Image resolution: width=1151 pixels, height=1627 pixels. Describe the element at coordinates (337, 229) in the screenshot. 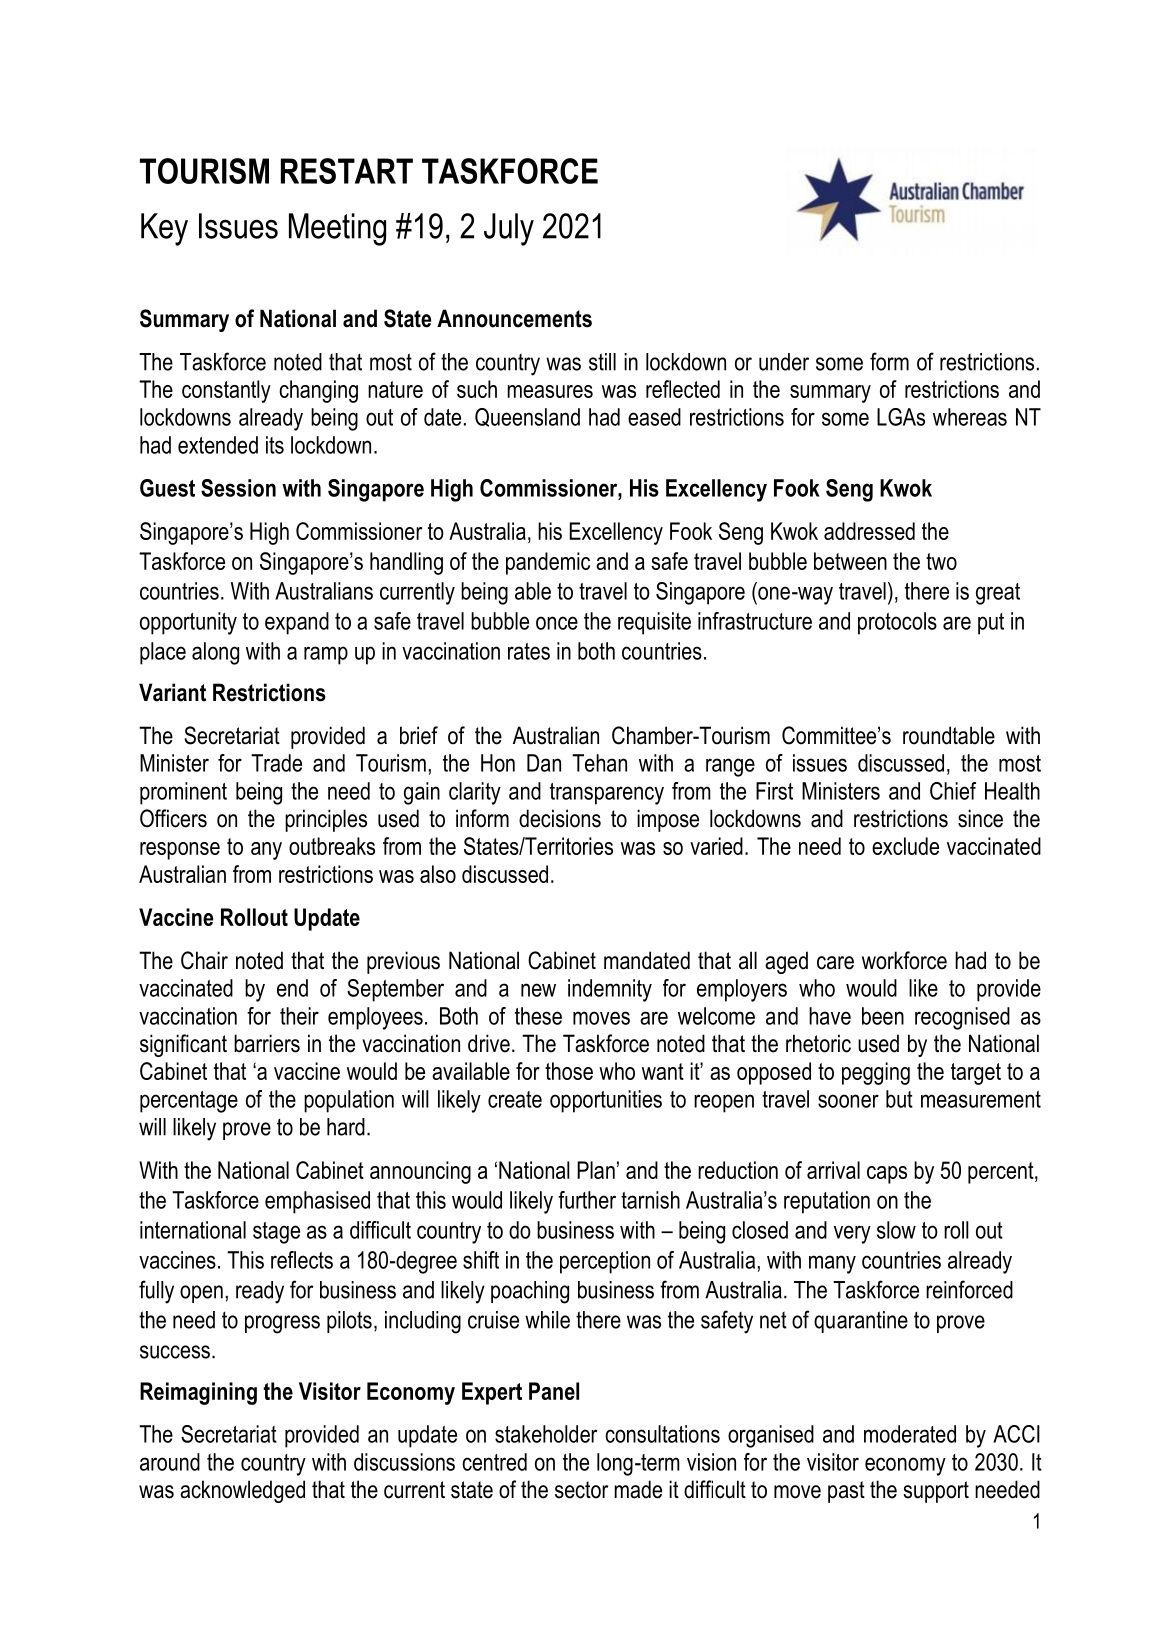

I see `Meeting` at that location.
